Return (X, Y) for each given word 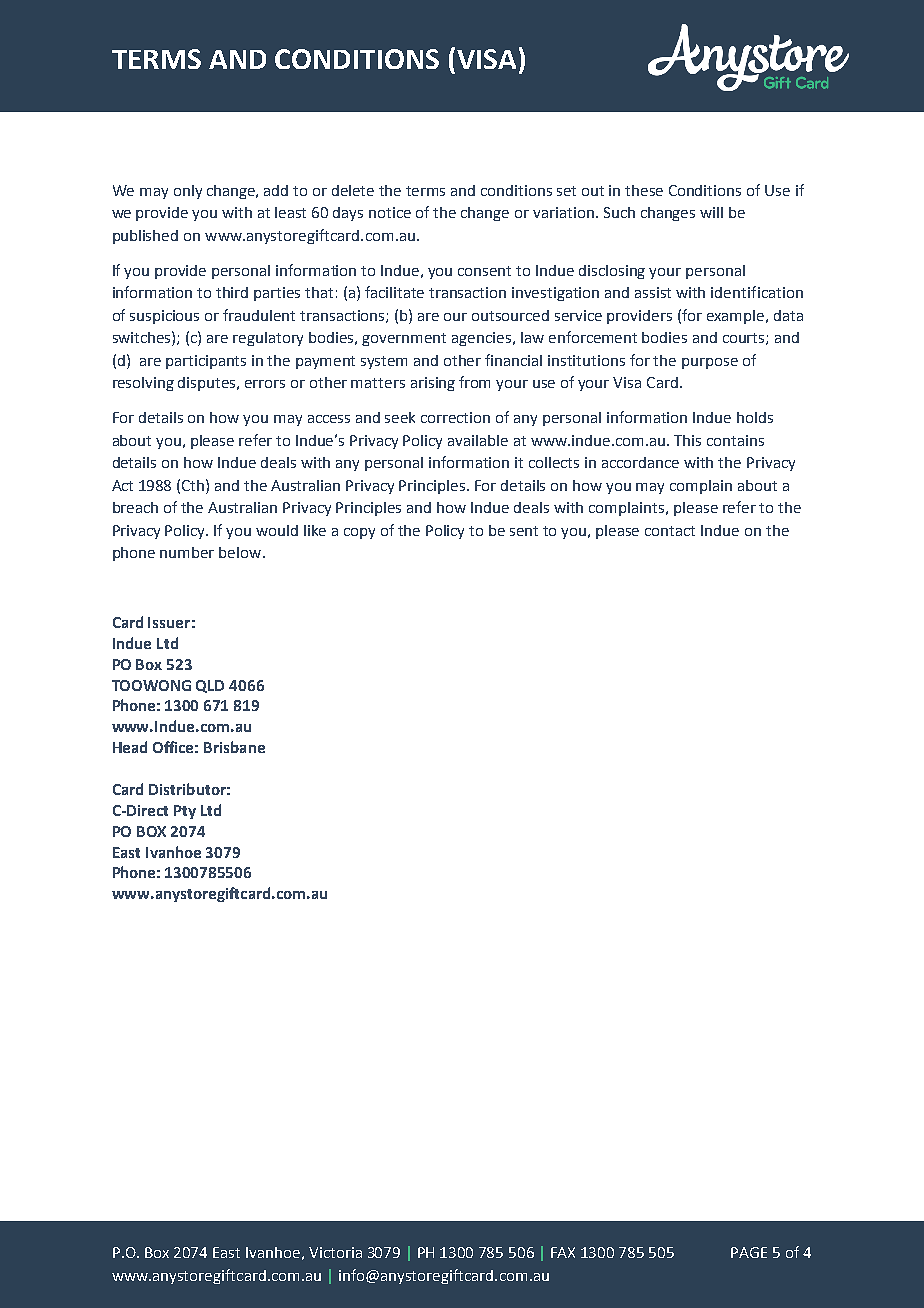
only (188, 192)
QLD (210, 686)
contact (670, 531)
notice (390, 212)
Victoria (335, 1252)
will (711, 212)
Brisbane (234, 747)
